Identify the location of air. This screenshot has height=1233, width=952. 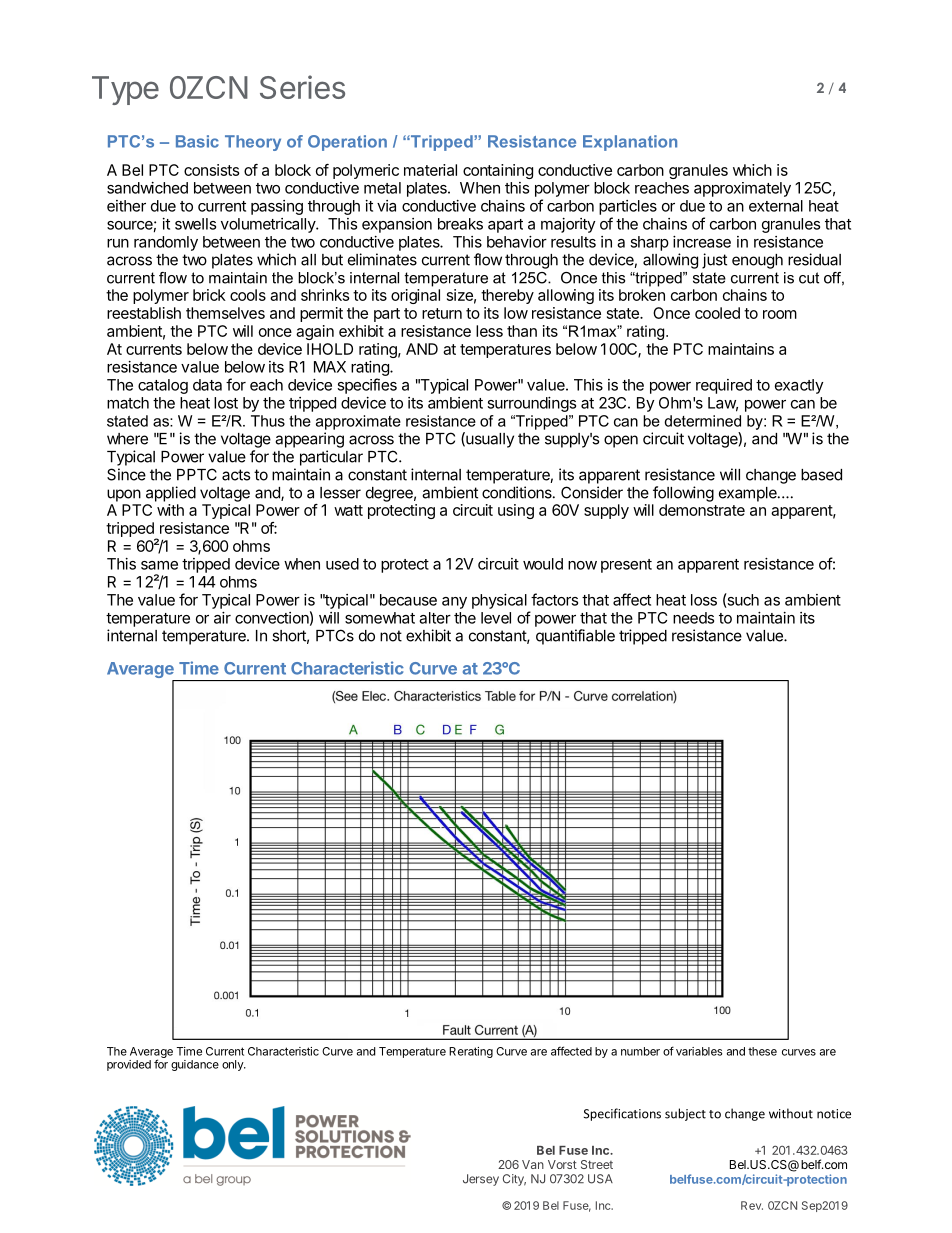
(222, 618).
